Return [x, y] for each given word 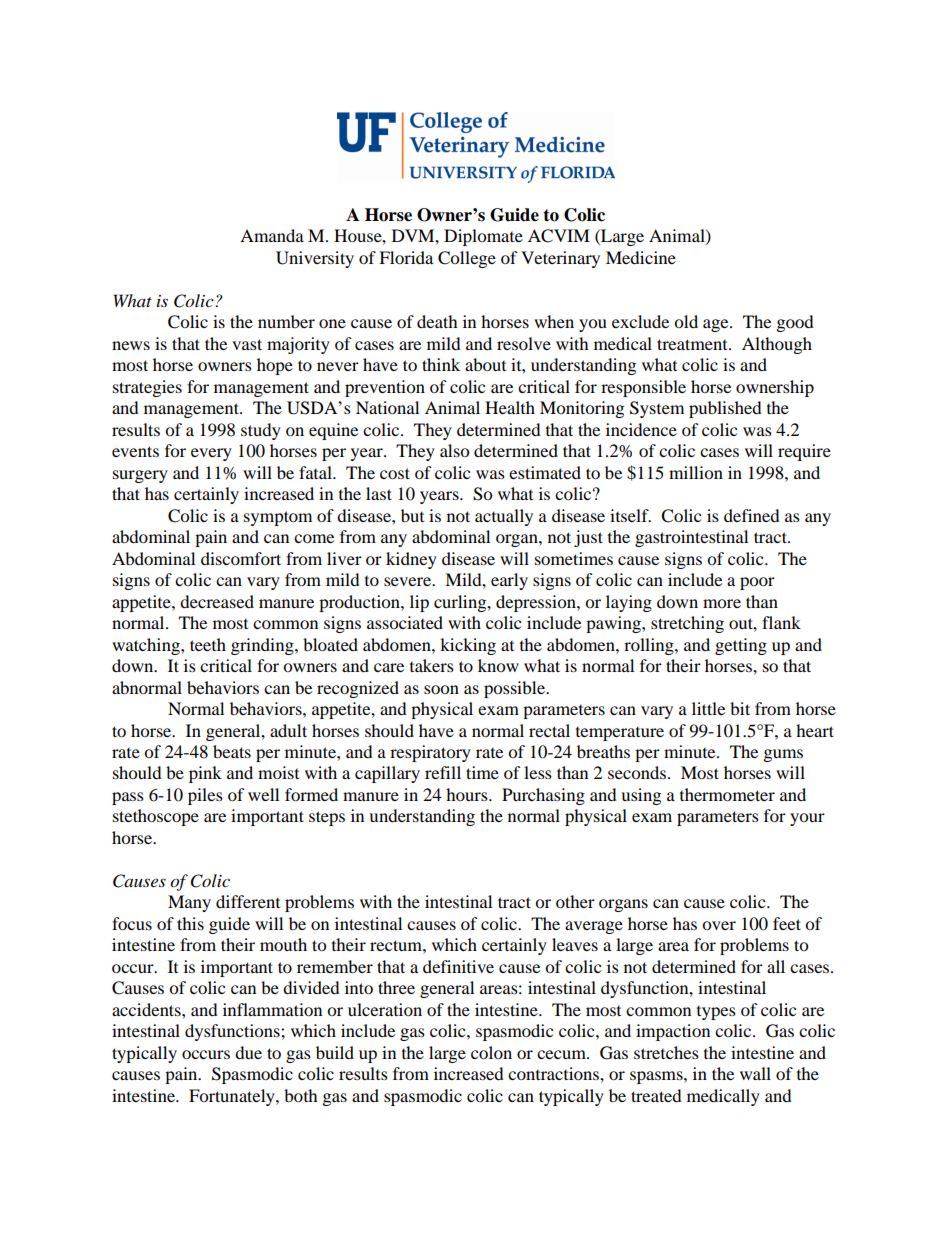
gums [783, 755]
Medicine [641, 257]
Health [510, 407]
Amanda [272, 235]
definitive [458, 966]
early [509, 581]
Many [189, 903]
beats [232, 751]
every [211, 454]
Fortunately [233, 1097]
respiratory [430, 753]
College [467, 259]
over [719, 925]
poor [757, 583]
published [725, 409]
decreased [217, 601]
